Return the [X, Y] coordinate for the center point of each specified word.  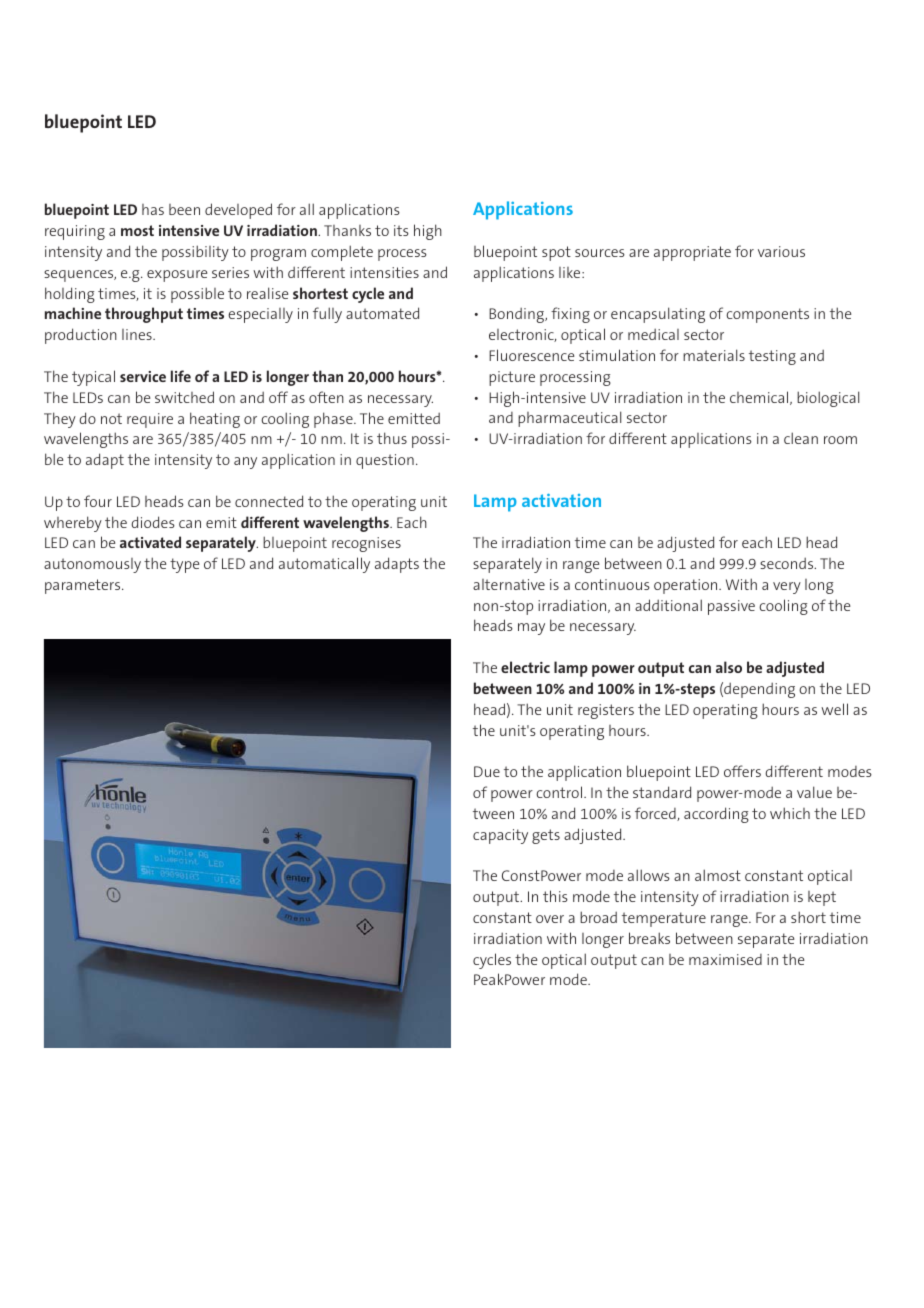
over [550, 919]
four [98, 501]
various [781, 251]
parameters [84, 586]
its [401, 230]
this [555, 896]
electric [525, 667]
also [729, 667]
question [385, 461]
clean [801, 438]
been [184, 209]
